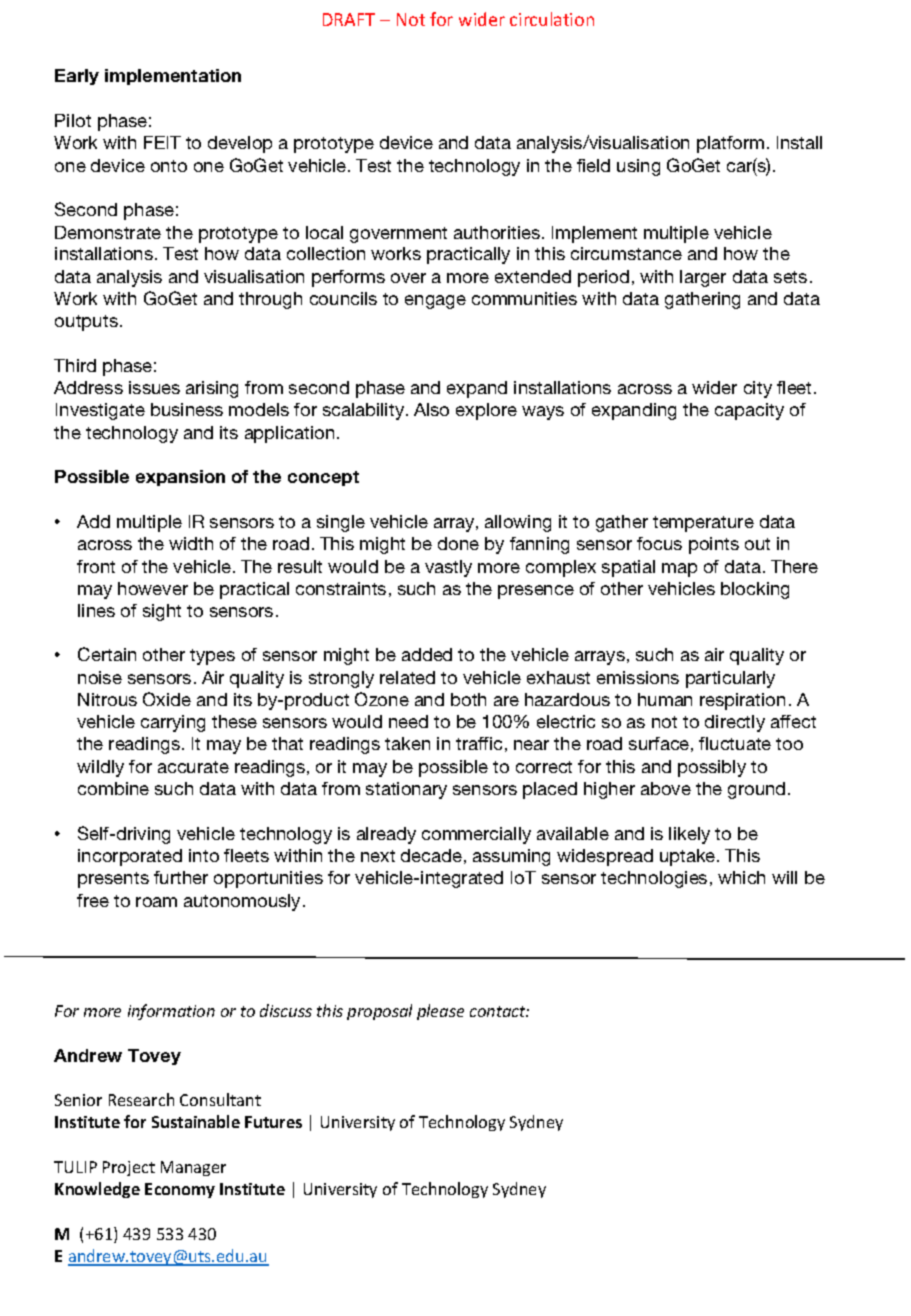 Image resolution: width=911 pixels, height=1316 pixels. What do you see at coordinates (406, 790) in the screenshot?
I see `stationary` at bounding box center [406, 790].
